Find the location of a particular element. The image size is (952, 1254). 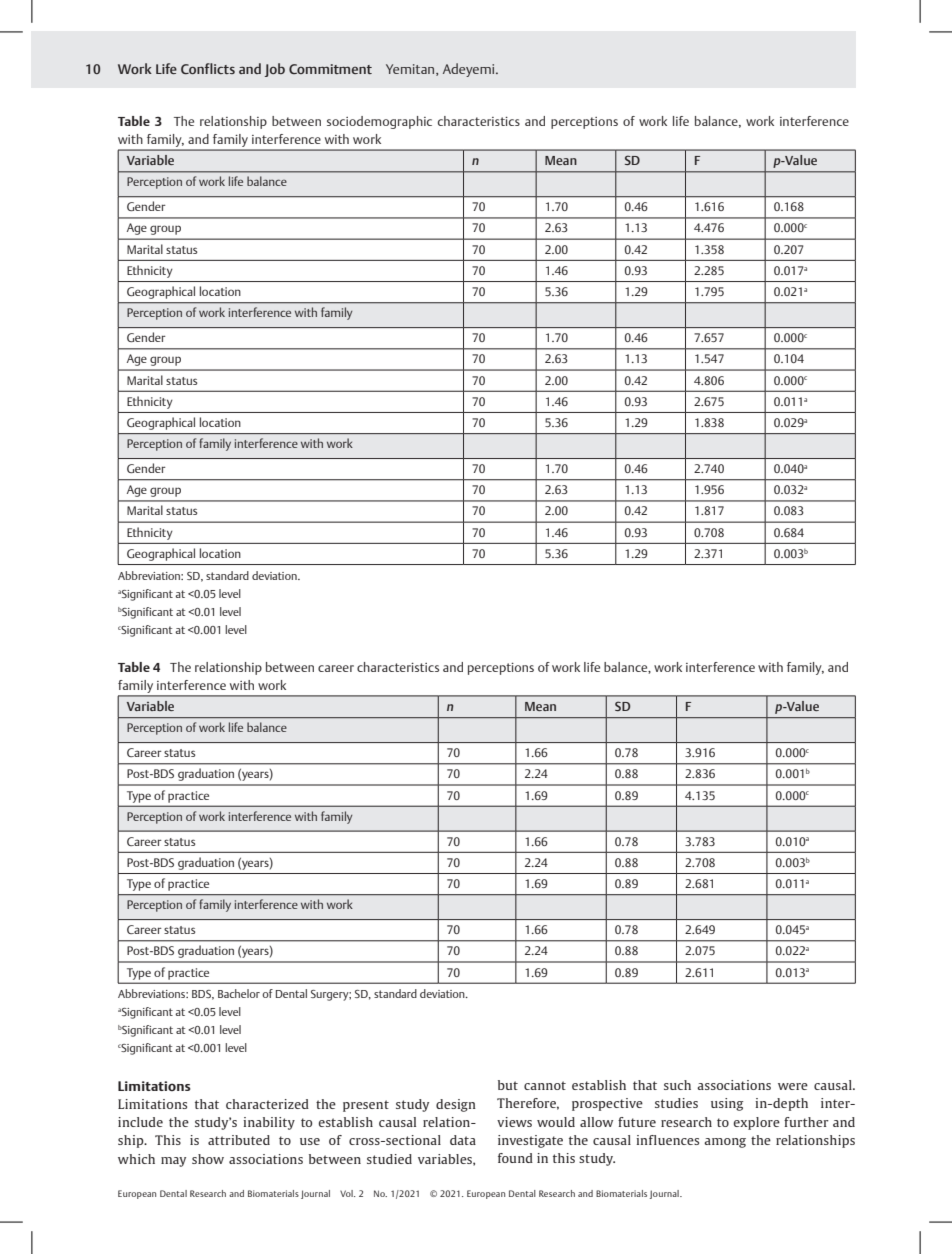

Bachelor is located at coordinates (239, 993).
